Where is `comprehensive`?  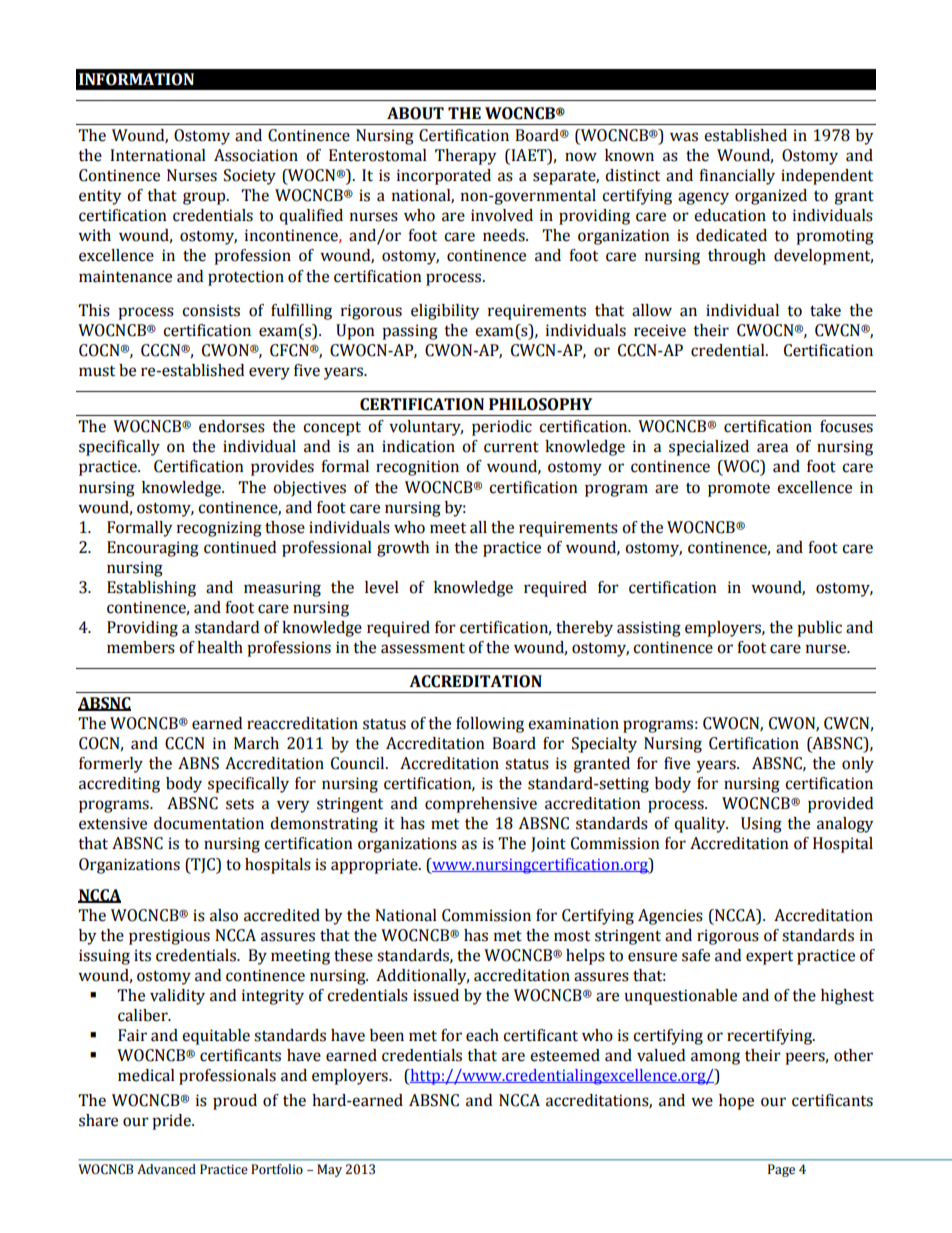 comprehensive is located at coordinates (481, 805).
